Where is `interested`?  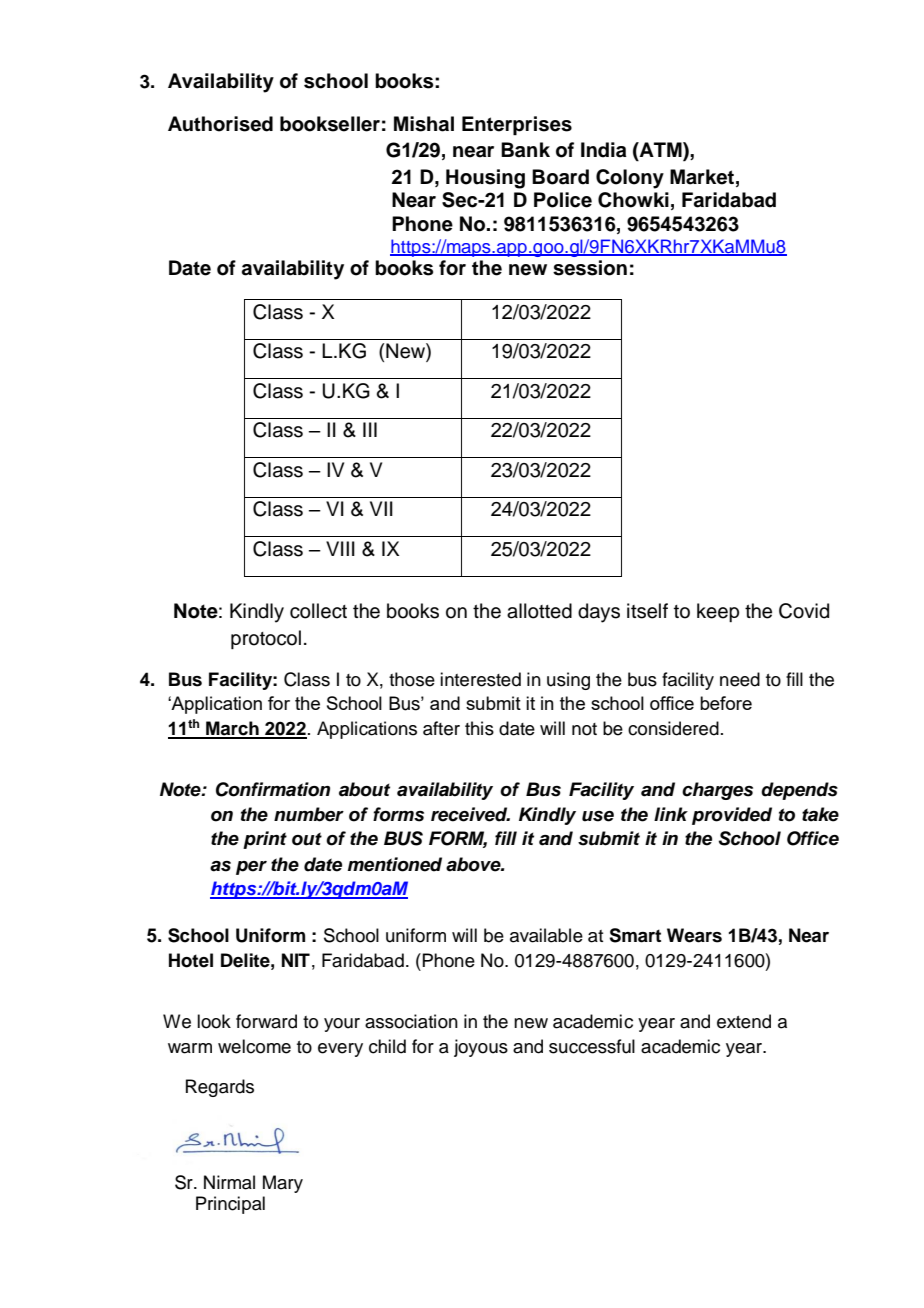
interested is located at coordinates (480, 679).
